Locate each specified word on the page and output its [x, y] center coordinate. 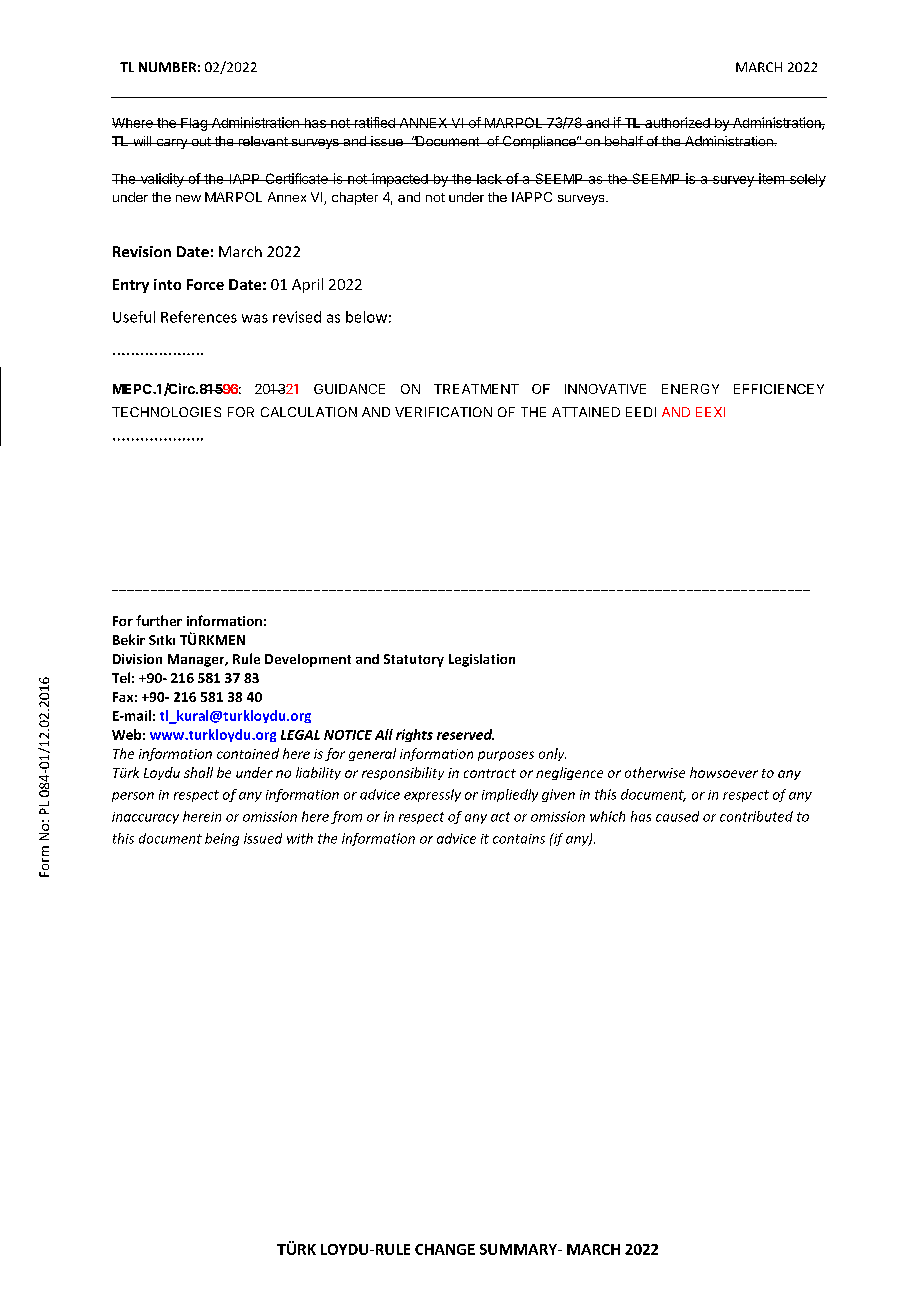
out [201, 141]
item [771, 178]
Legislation [482, 660]
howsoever [724, 772]
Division [137, 659]
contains [519, 839]
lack [489, 179]
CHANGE [445, 1249]
